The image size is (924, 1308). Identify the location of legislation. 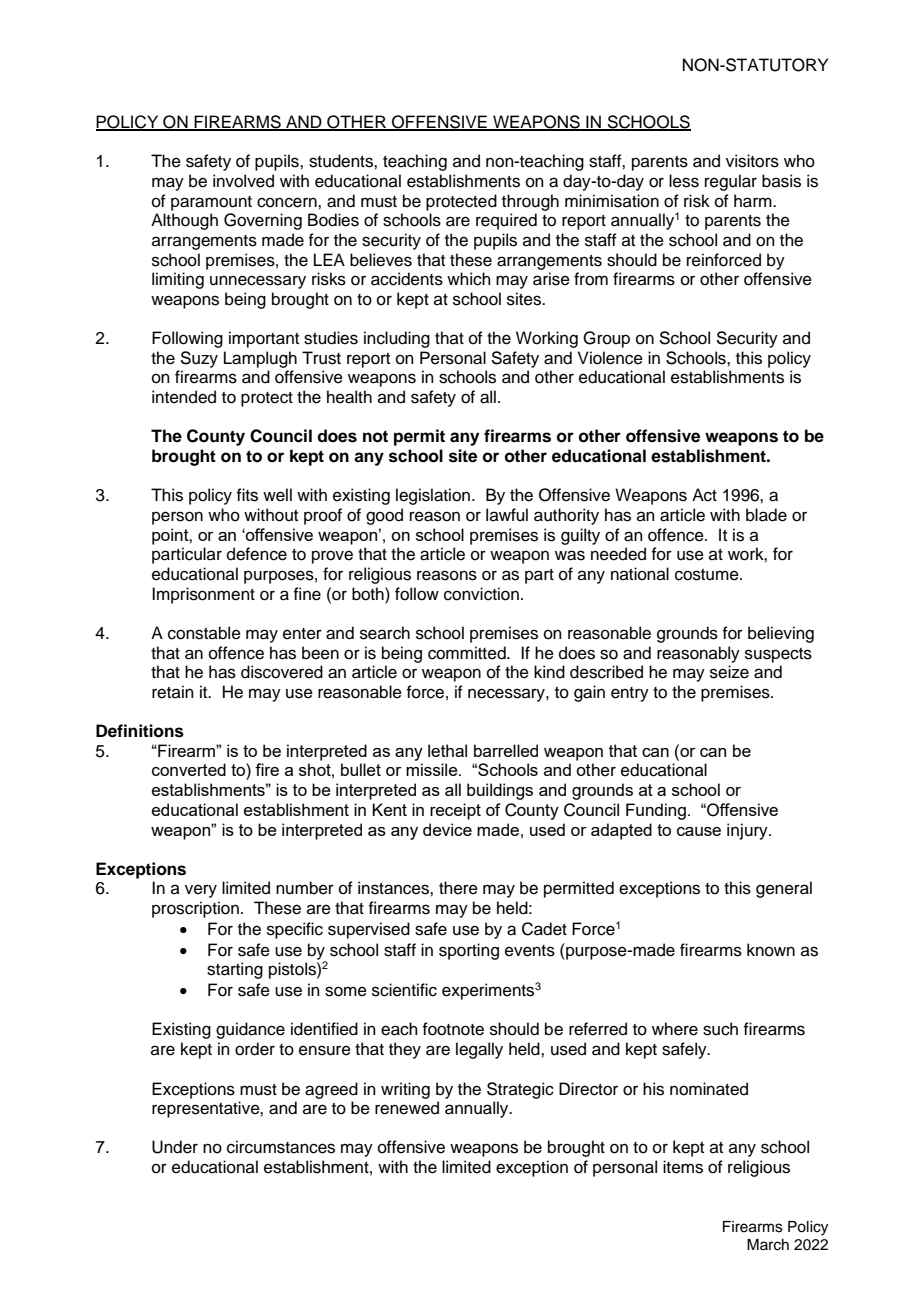
(433, 496).
